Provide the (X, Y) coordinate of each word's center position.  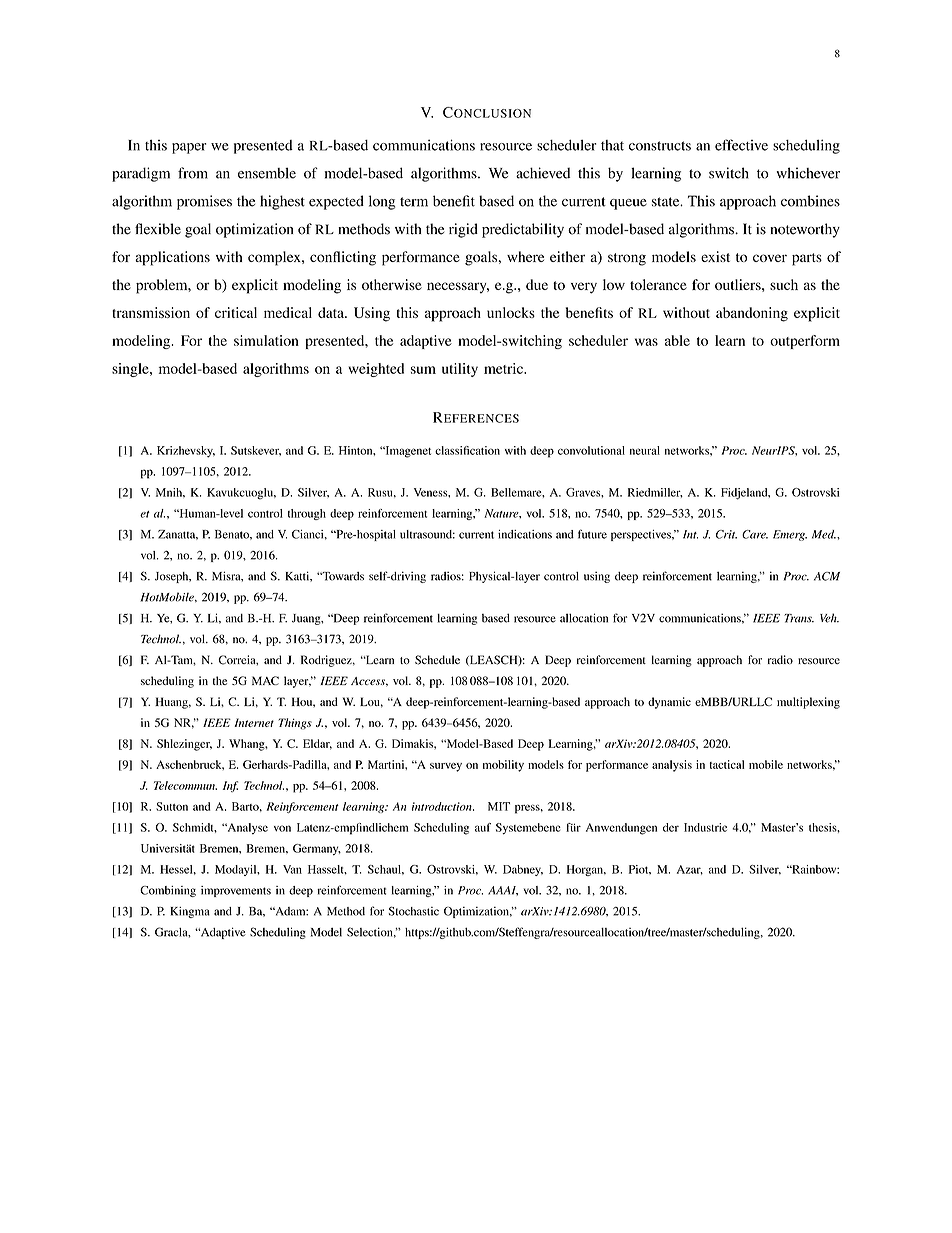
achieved (543, 173)
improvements (236, 891)
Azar (690, 870)
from (193, 173)
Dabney (523, 870)
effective (741, 145)
